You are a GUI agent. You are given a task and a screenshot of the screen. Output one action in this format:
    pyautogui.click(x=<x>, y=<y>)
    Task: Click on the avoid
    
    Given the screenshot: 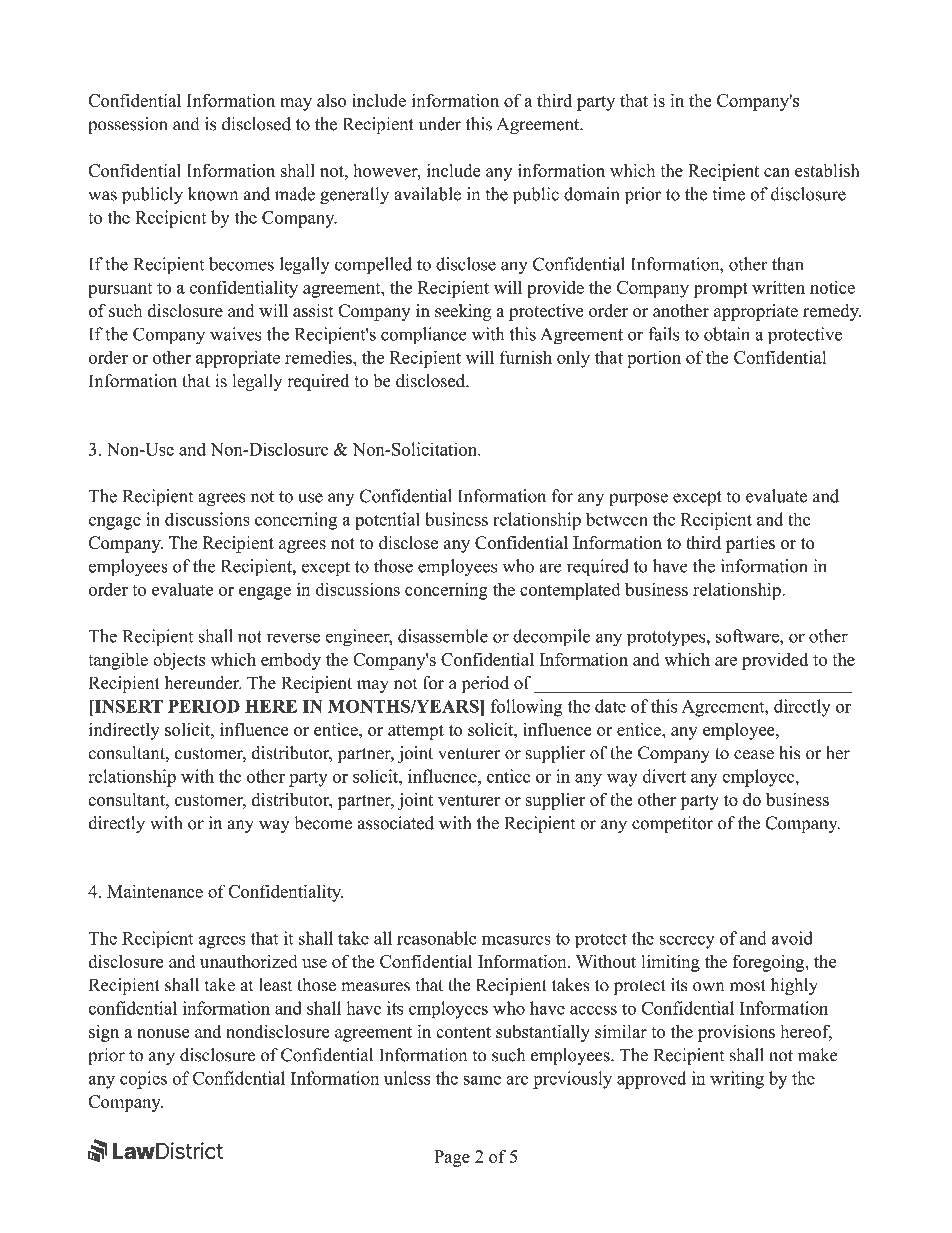 What is the action you would take?
    pyautogui.click(x=792, y=938)
